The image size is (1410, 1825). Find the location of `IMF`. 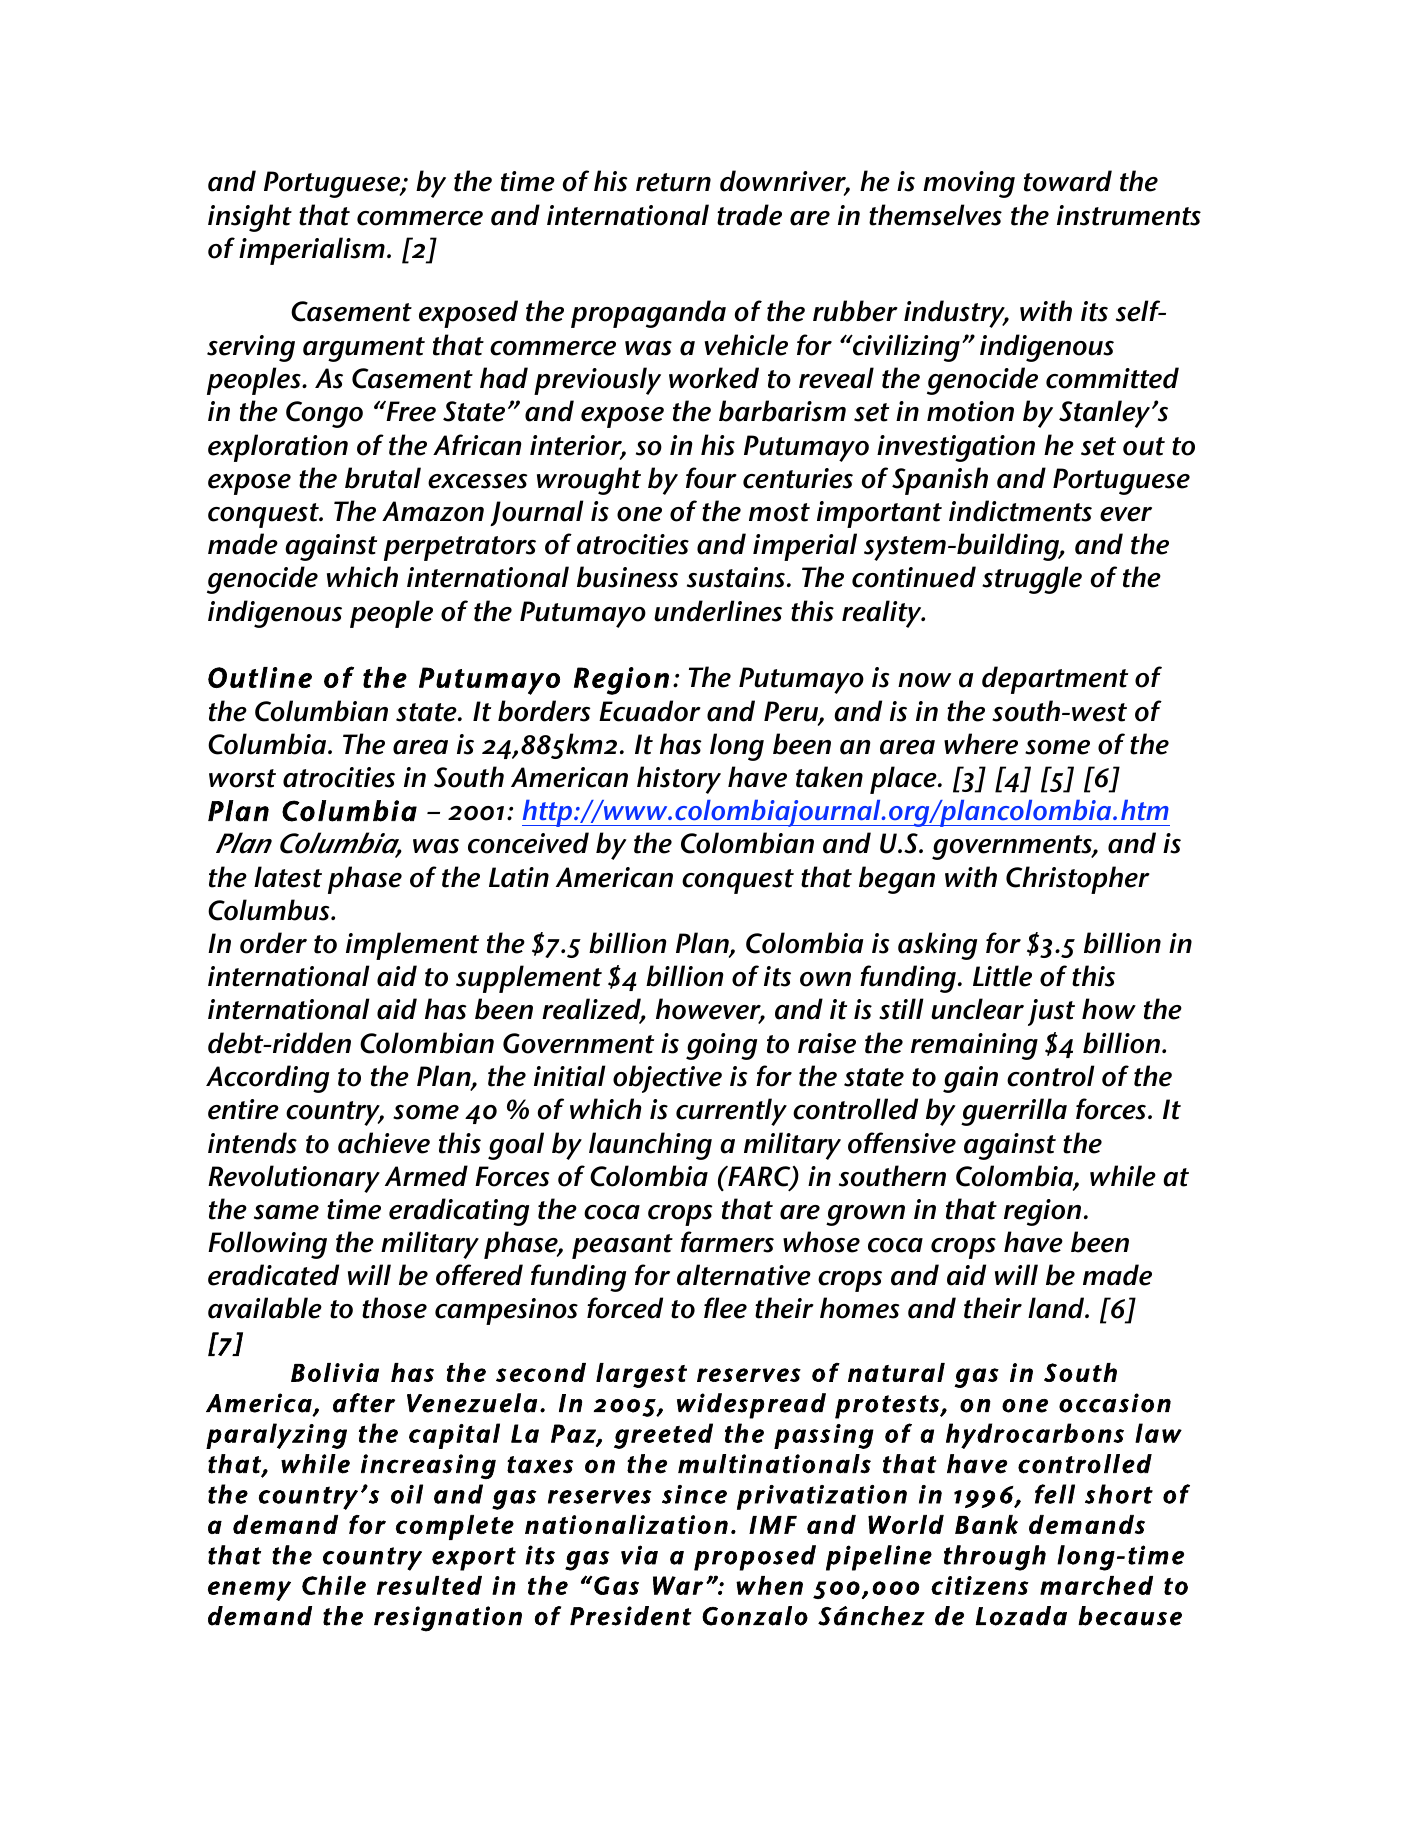

IMF is located at coordinates (773, 1525).
